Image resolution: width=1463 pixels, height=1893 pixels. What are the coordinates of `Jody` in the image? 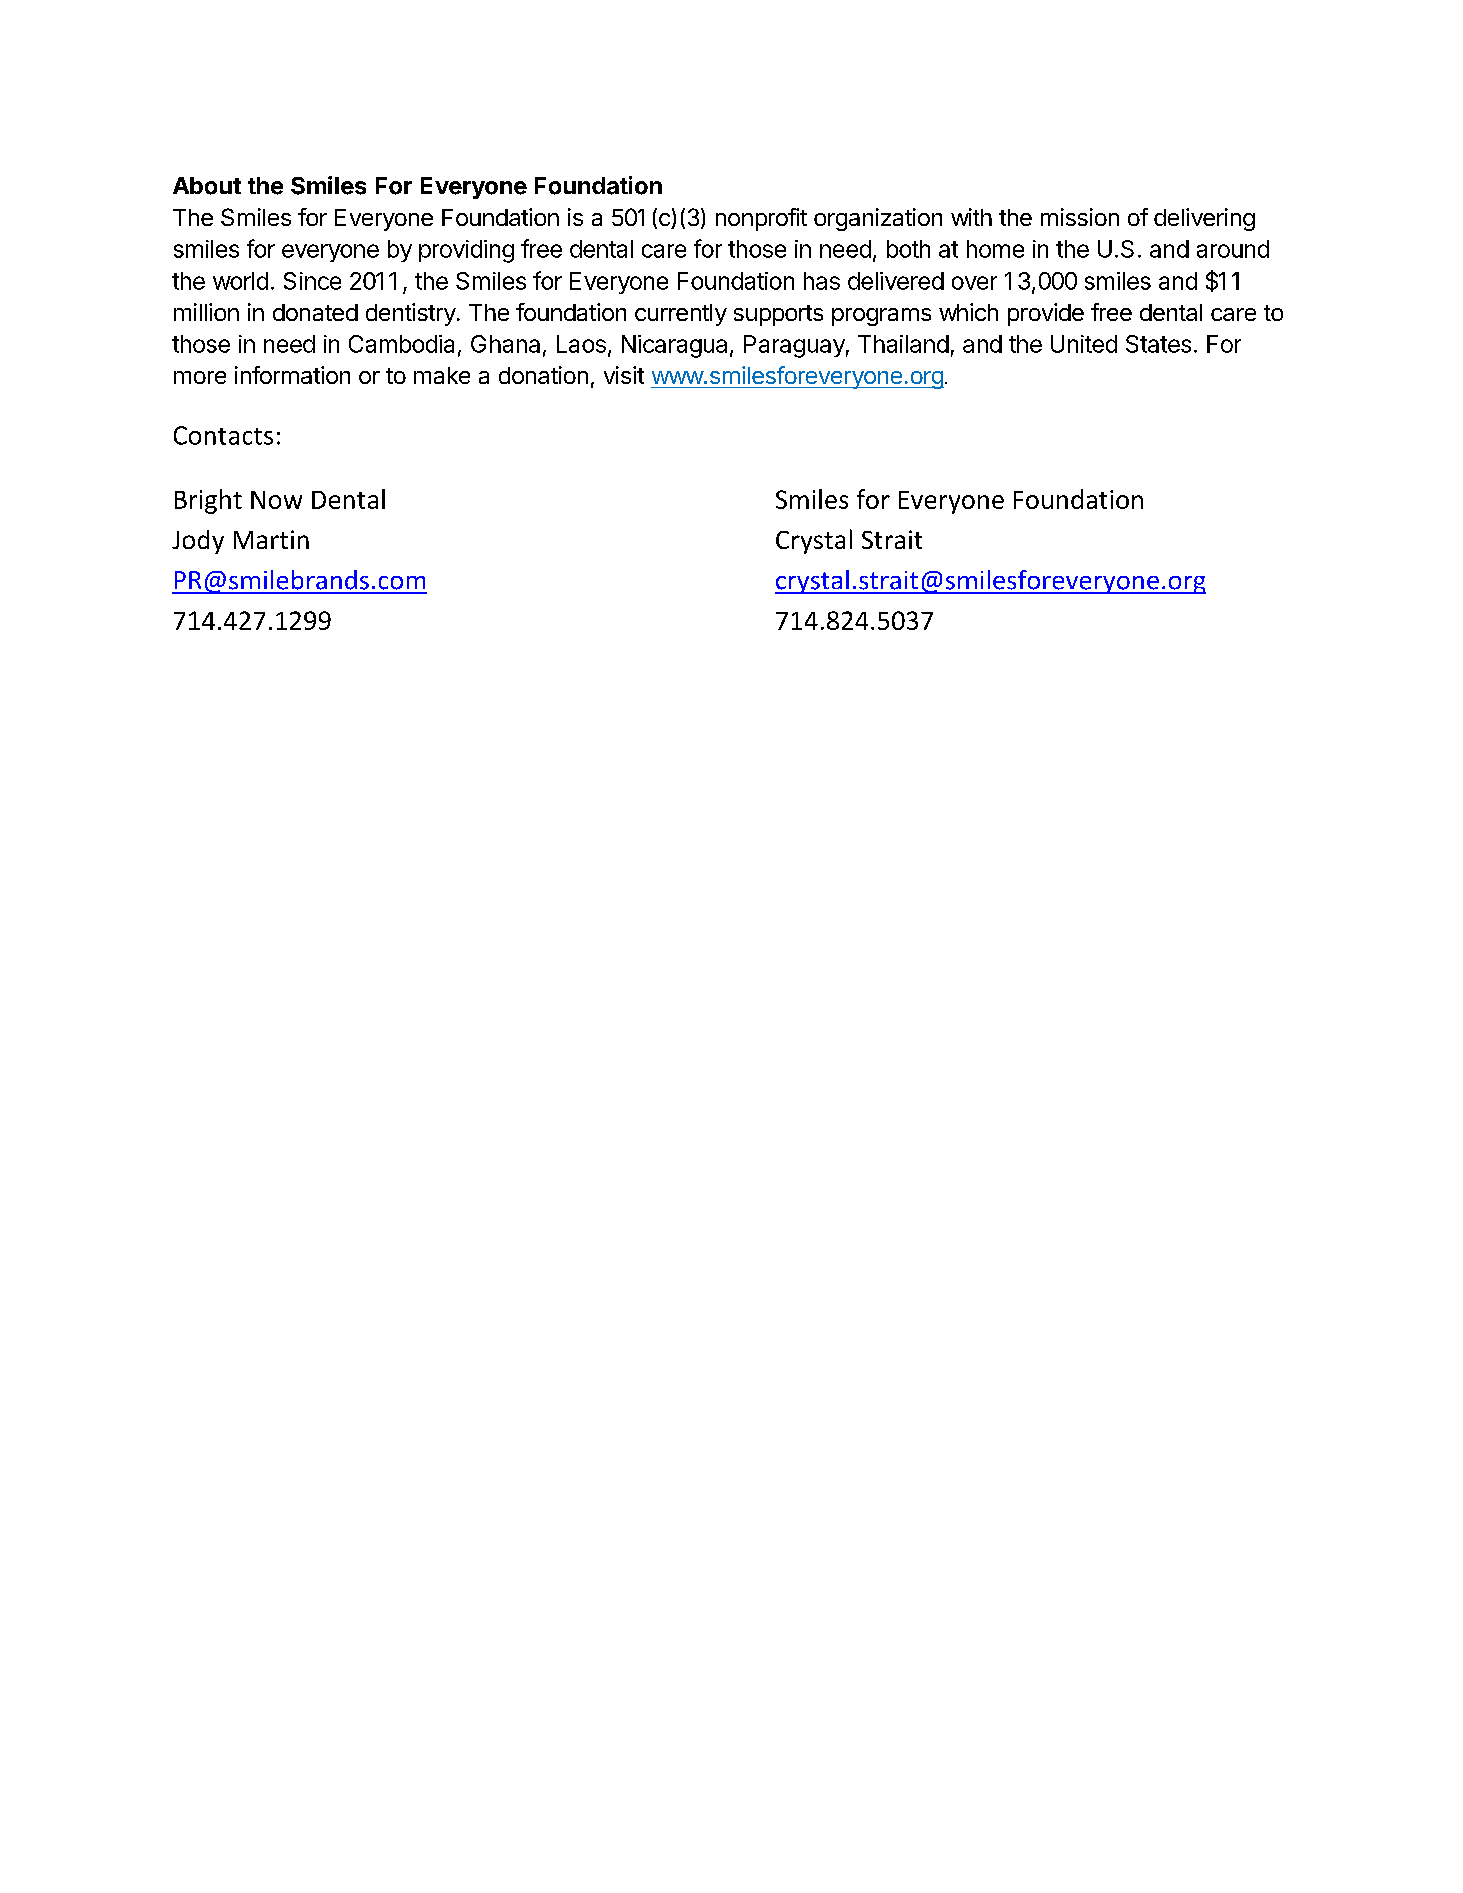 It's located at (198, 542).
